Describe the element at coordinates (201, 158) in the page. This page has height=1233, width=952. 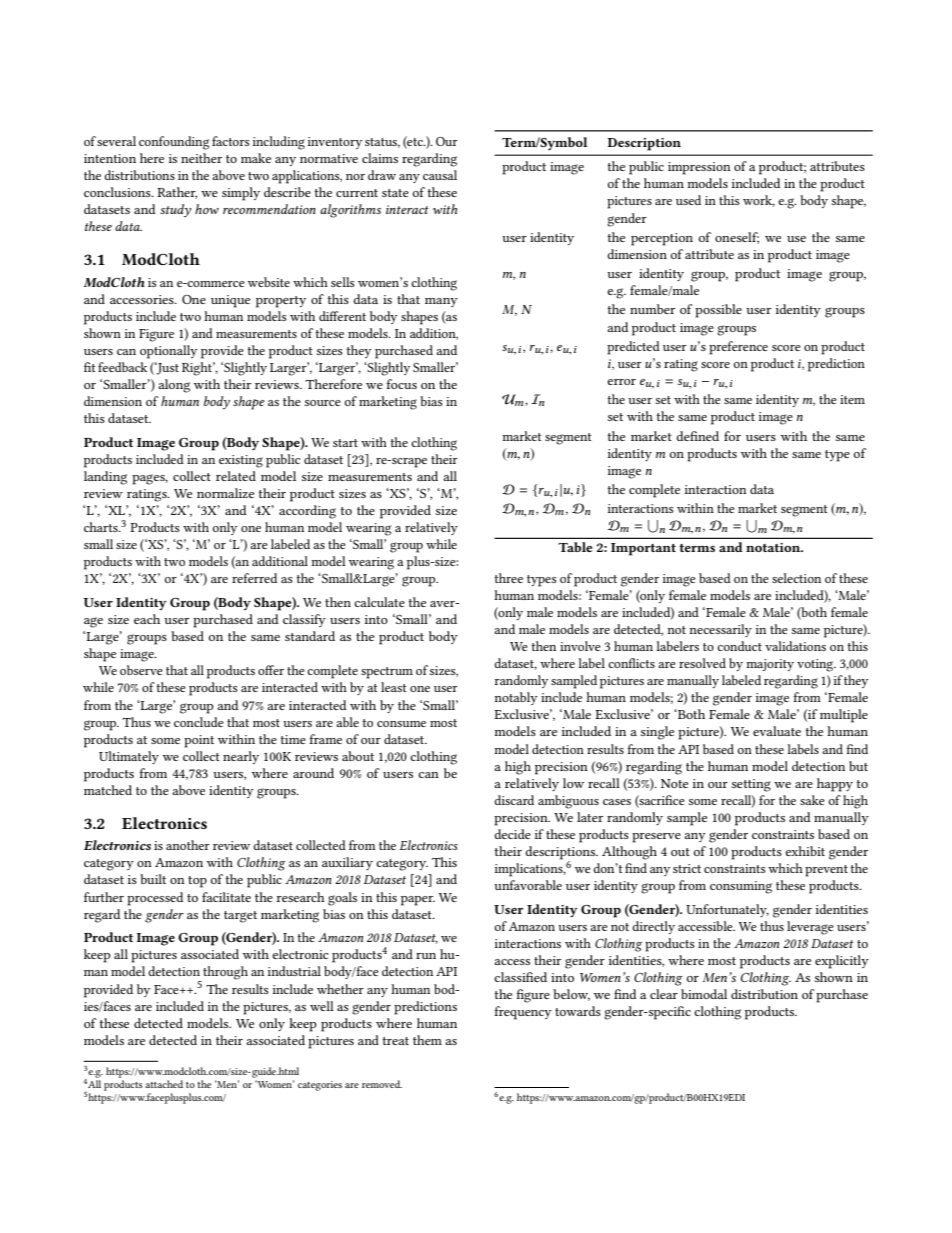
I see `neither` at that location.
